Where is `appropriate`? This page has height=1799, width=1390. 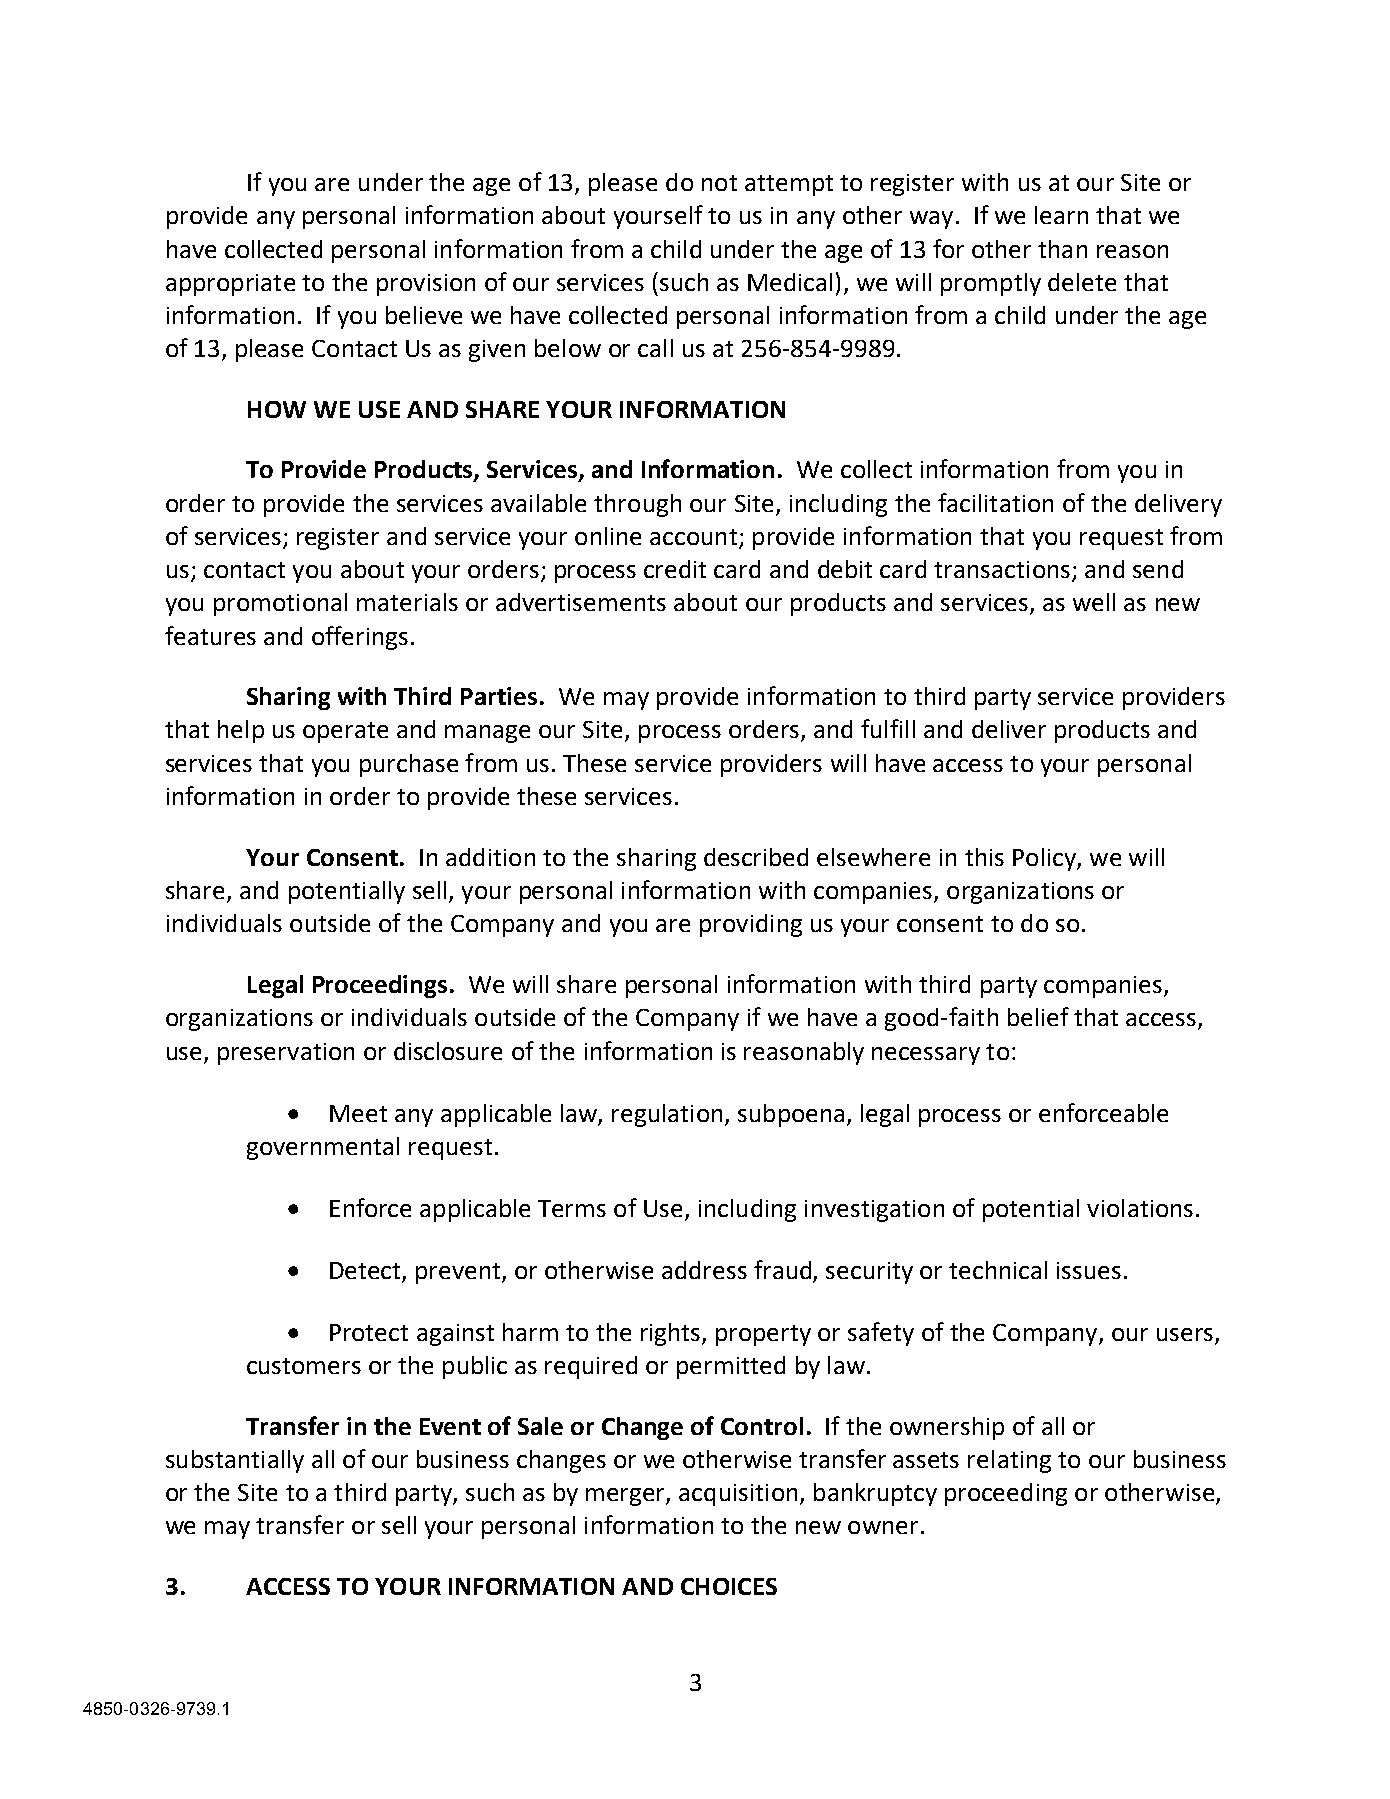
appropriate is located at coordinates (230, 285).
